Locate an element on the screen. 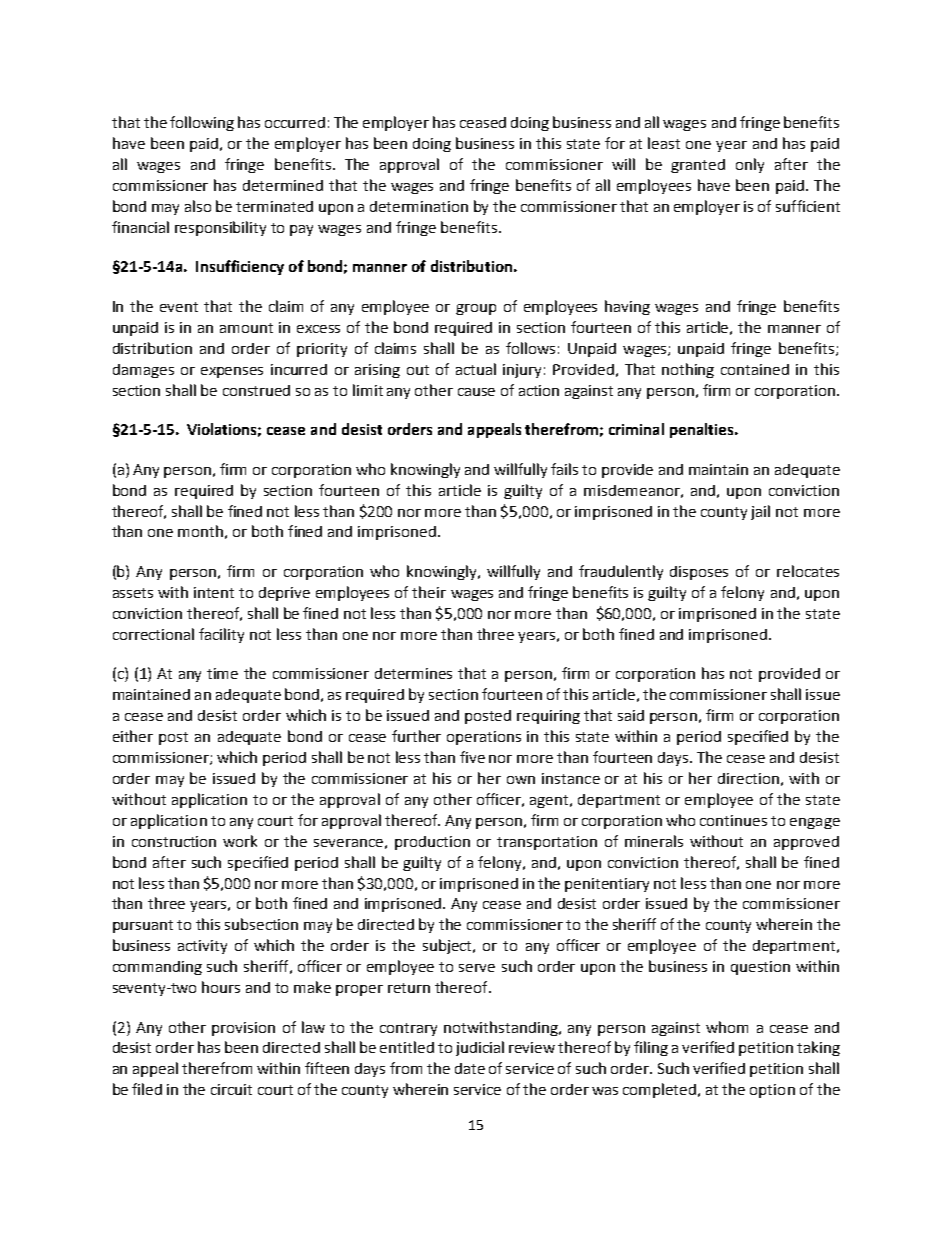 This screenshot has width=952, height=1233. either is located at coordinates (133, 736).
